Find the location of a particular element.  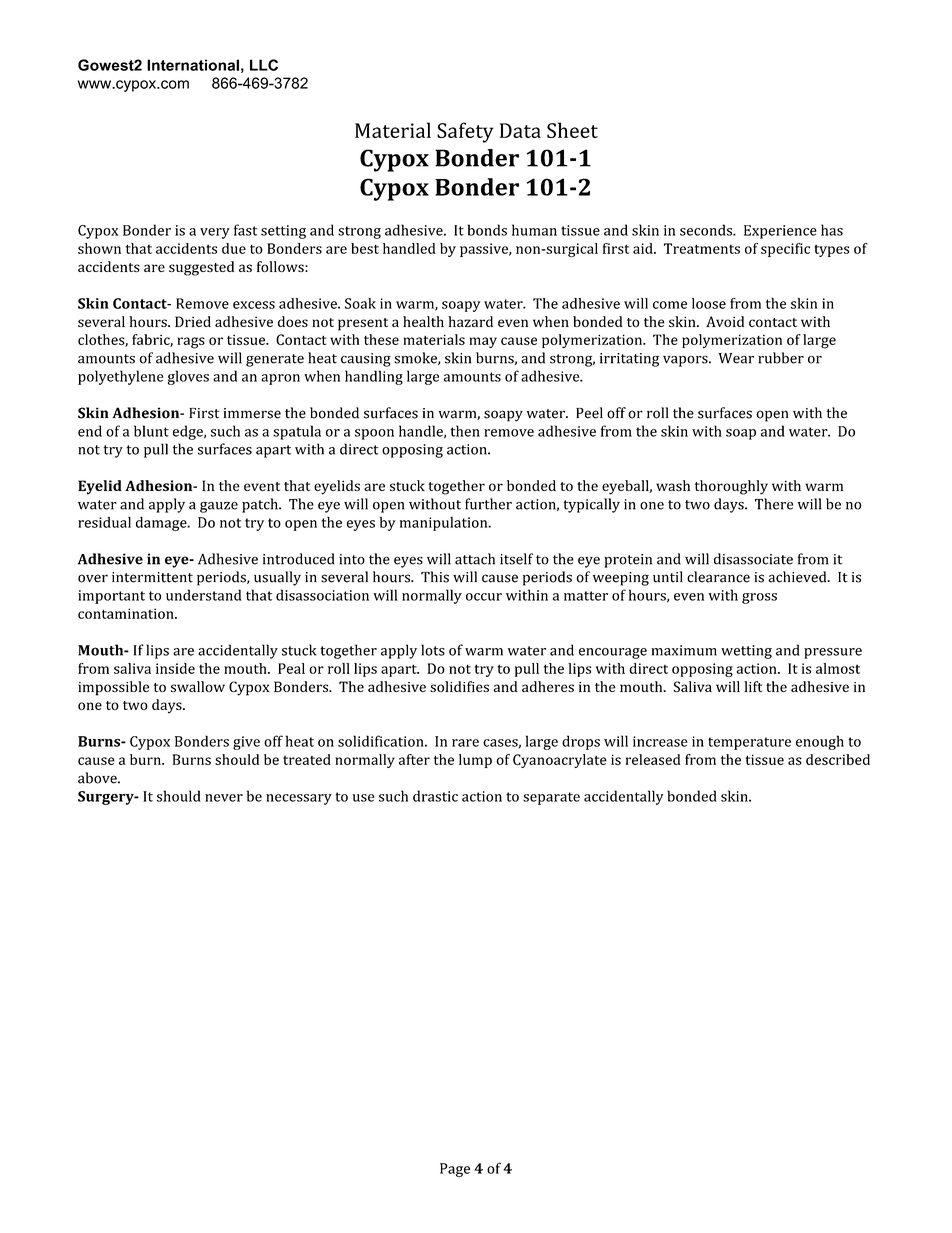

may is located at coordinates (483, 342).
